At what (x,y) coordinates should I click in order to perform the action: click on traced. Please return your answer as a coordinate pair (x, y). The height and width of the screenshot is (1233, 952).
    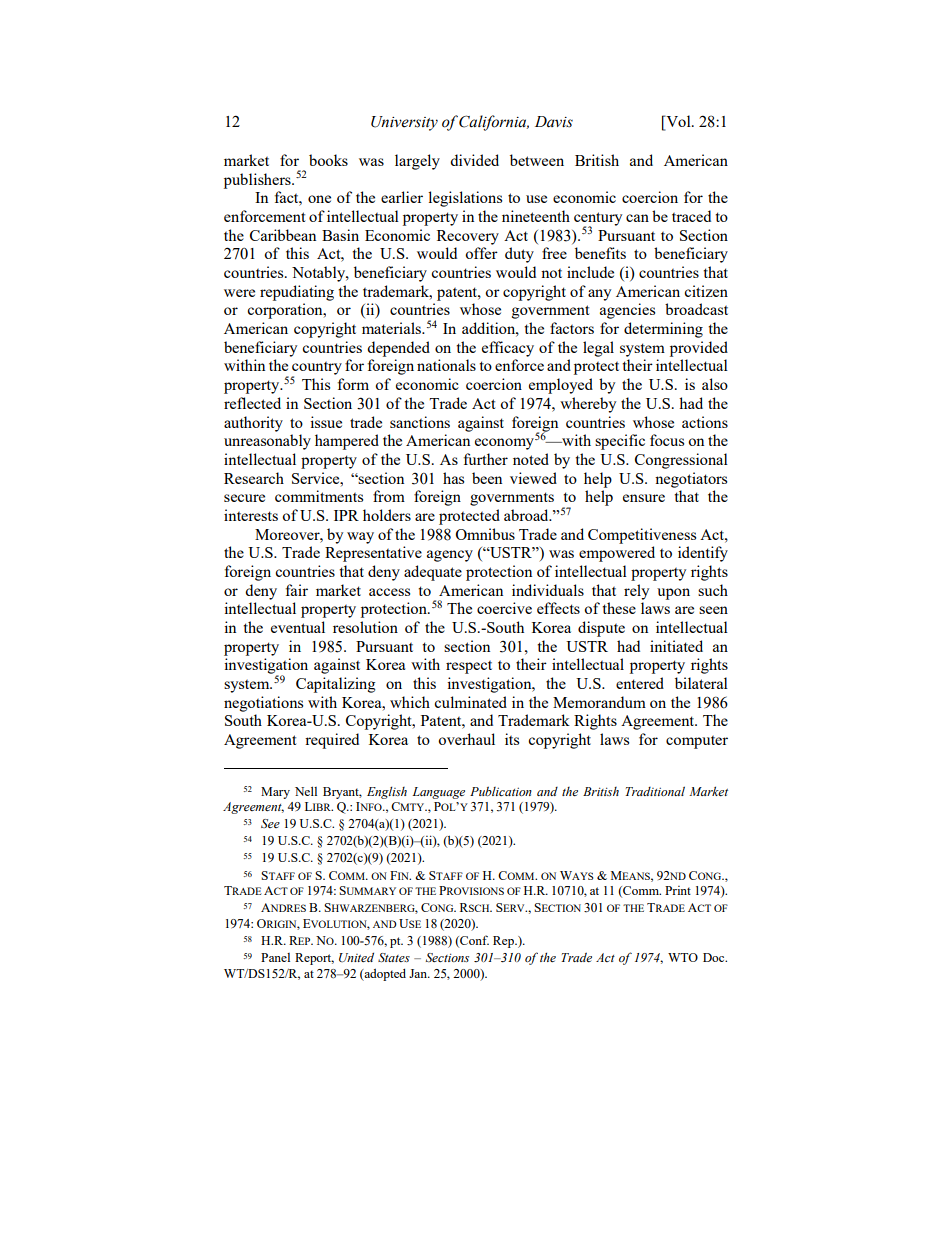
    Looking at the image, I should click on (691, 216).
